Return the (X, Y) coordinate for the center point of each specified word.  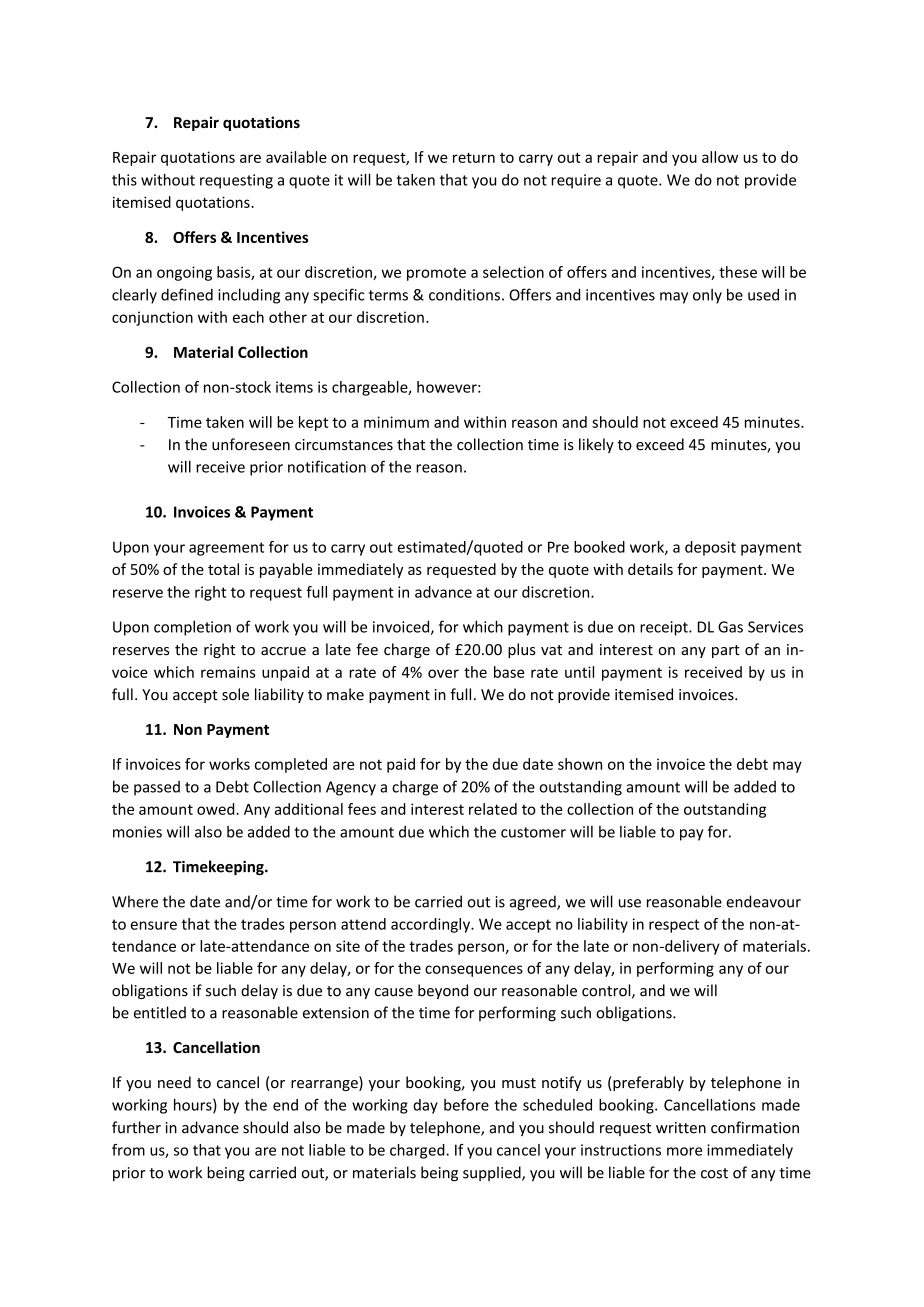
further (136, 1127)
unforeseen (251, 444)
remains (228, 672)
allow (720, 157)
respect (674, 926)
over (443, 673)
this (124, 180)
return (474, 157)
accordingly (431, 925)
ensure (154, 925)
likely (596, 445)
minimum (396, 422)
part (726, 651)
